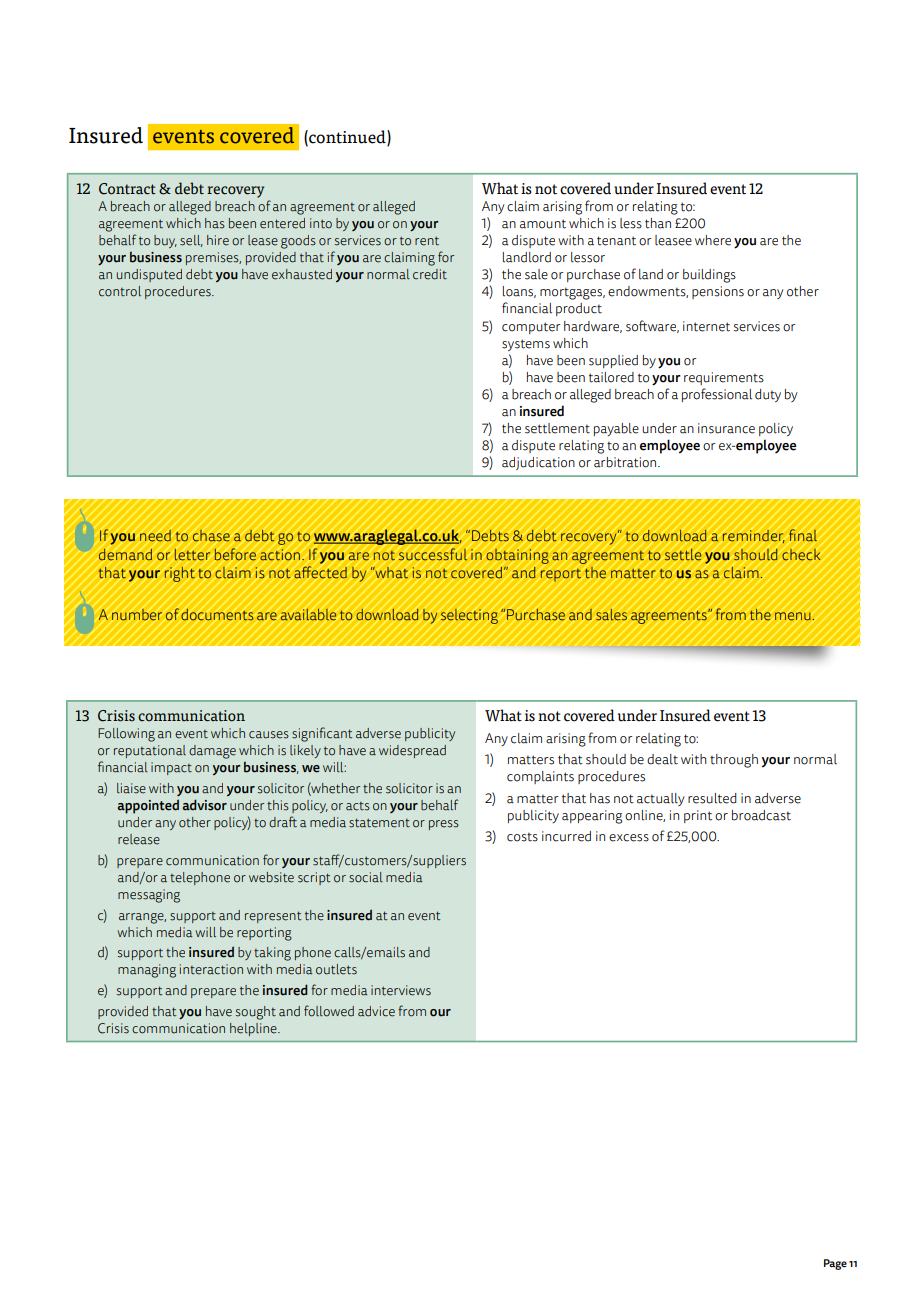  What do you see at coordinates (427, 241) in the screenshot?
I see `rent` at bounding box center [427, 241].
